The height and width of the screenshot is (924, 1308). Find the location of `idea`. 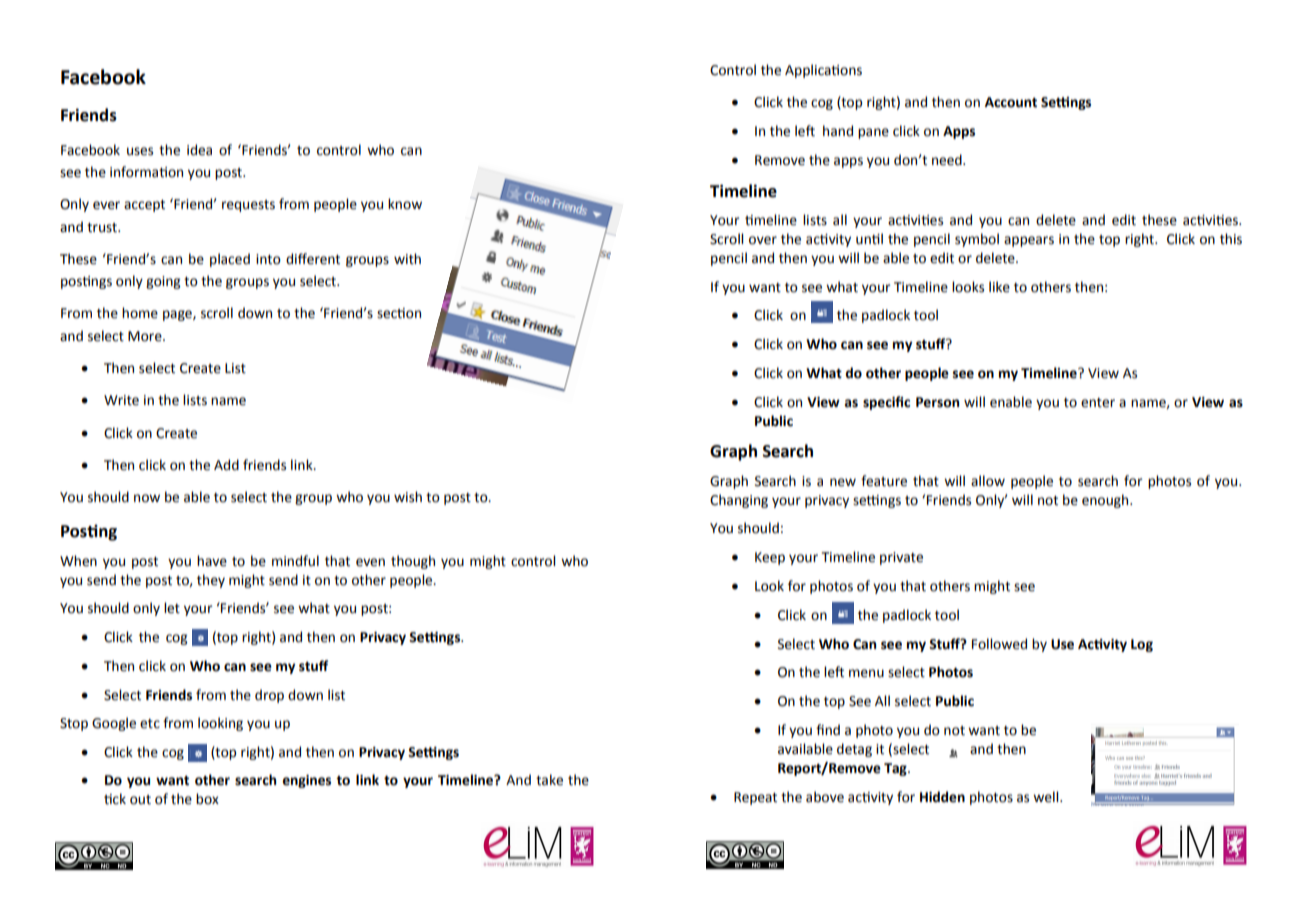

idea is located at coordinates (199, 150).
